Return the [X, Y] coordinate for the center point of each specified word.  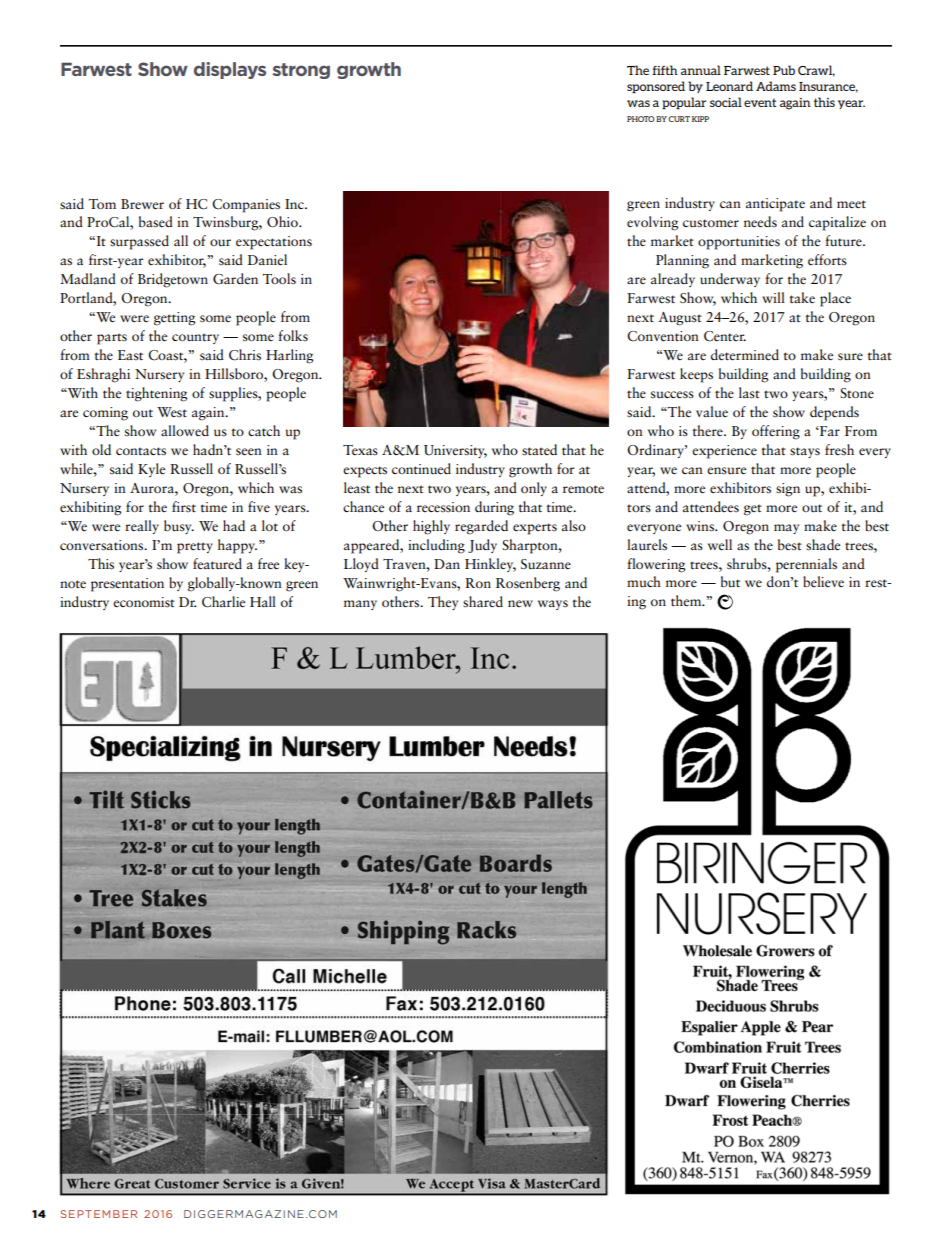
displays [230, 70]
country [195, 338]
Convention [663, 336]
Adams [776, 86]
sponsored [656, 87]
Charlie [223, 602]
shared [483, 602]
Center [725, 336]
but [730, 582]
